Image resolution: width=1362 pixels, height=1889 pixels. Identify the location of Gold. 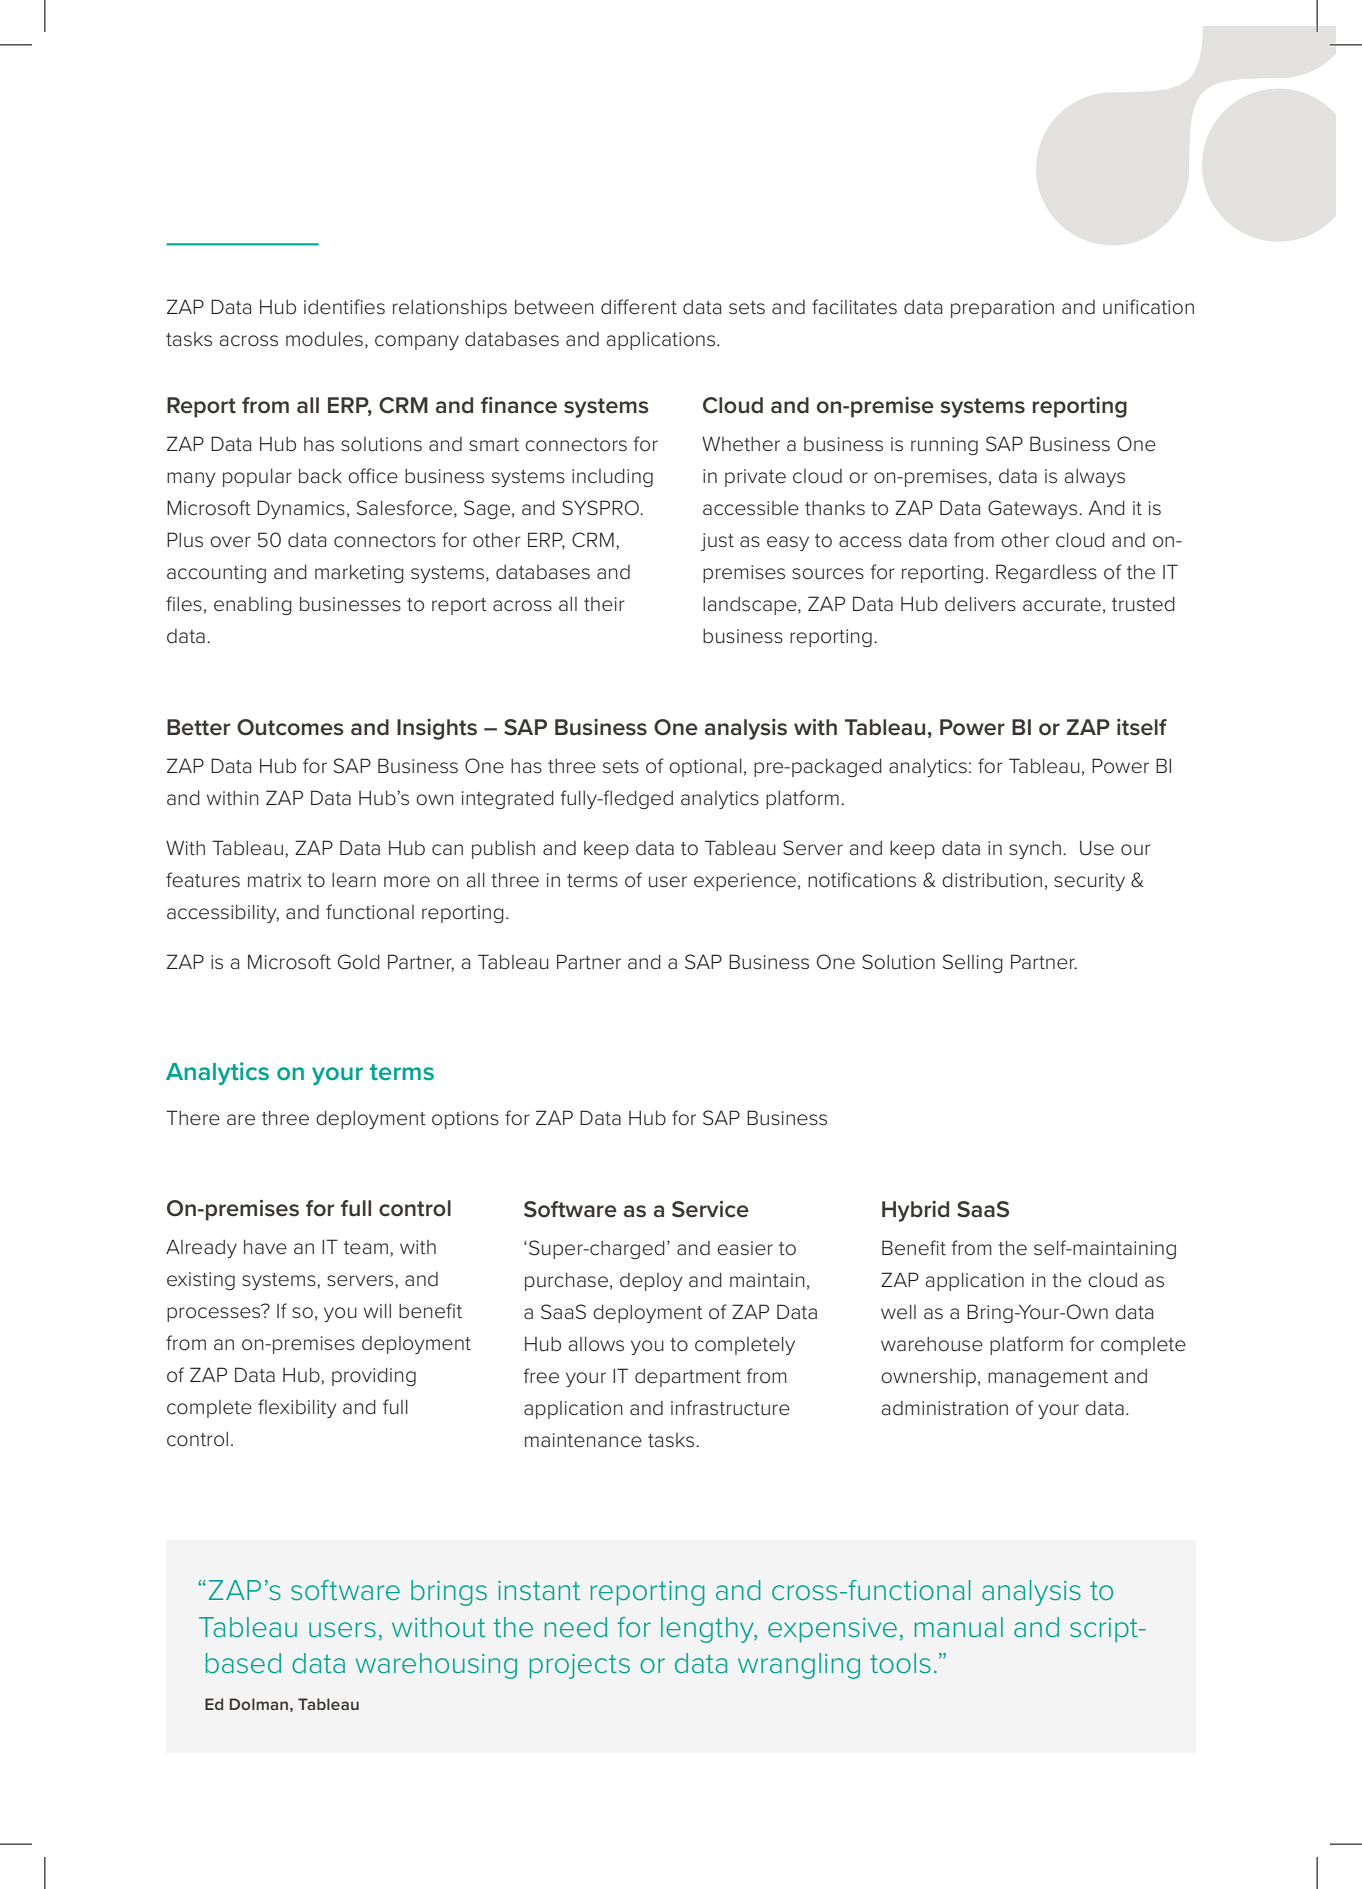
(359, 962).
